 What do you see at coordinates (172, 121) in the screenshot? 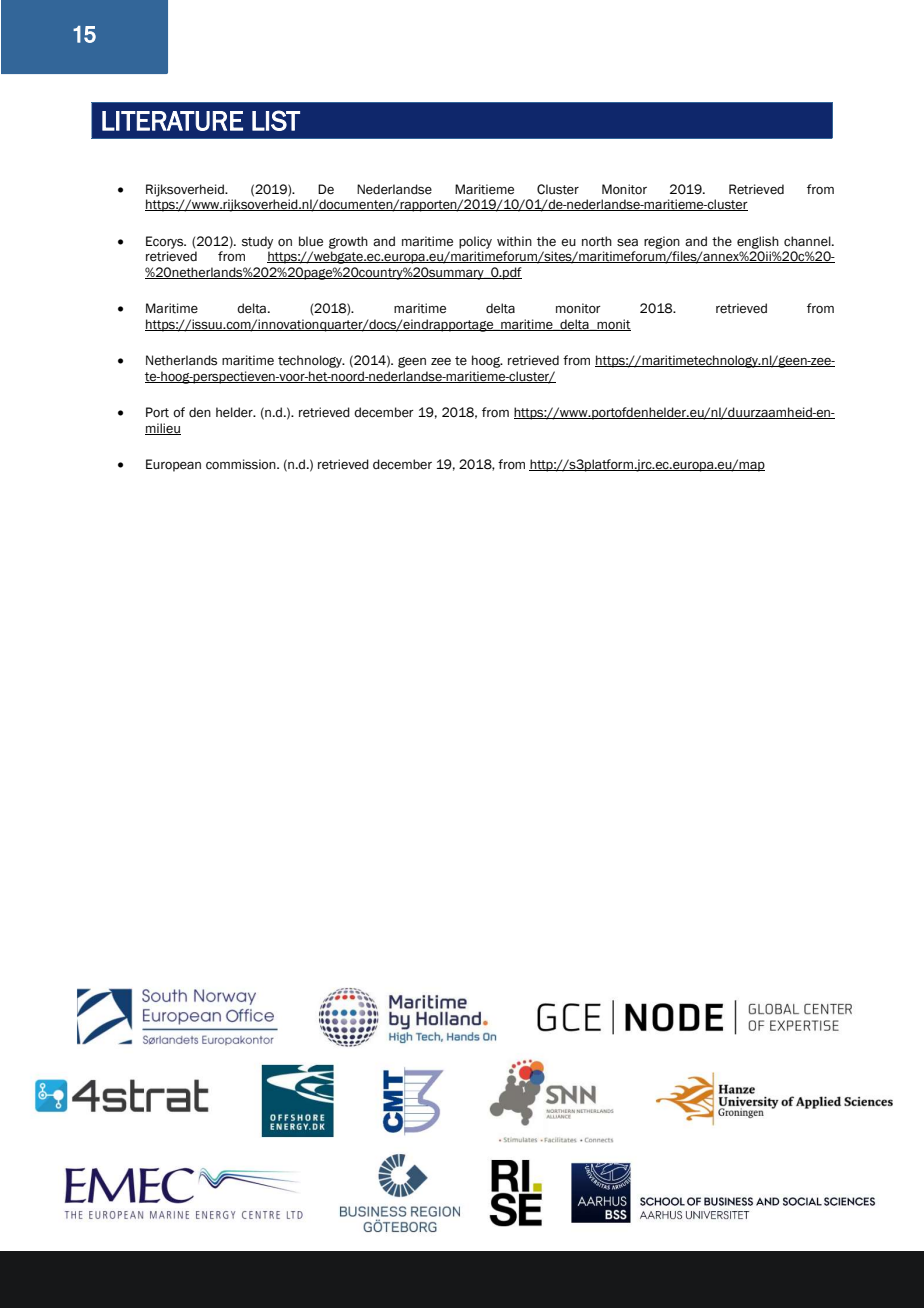
I see `LITERATURE` at bounding box center [172, 121].
